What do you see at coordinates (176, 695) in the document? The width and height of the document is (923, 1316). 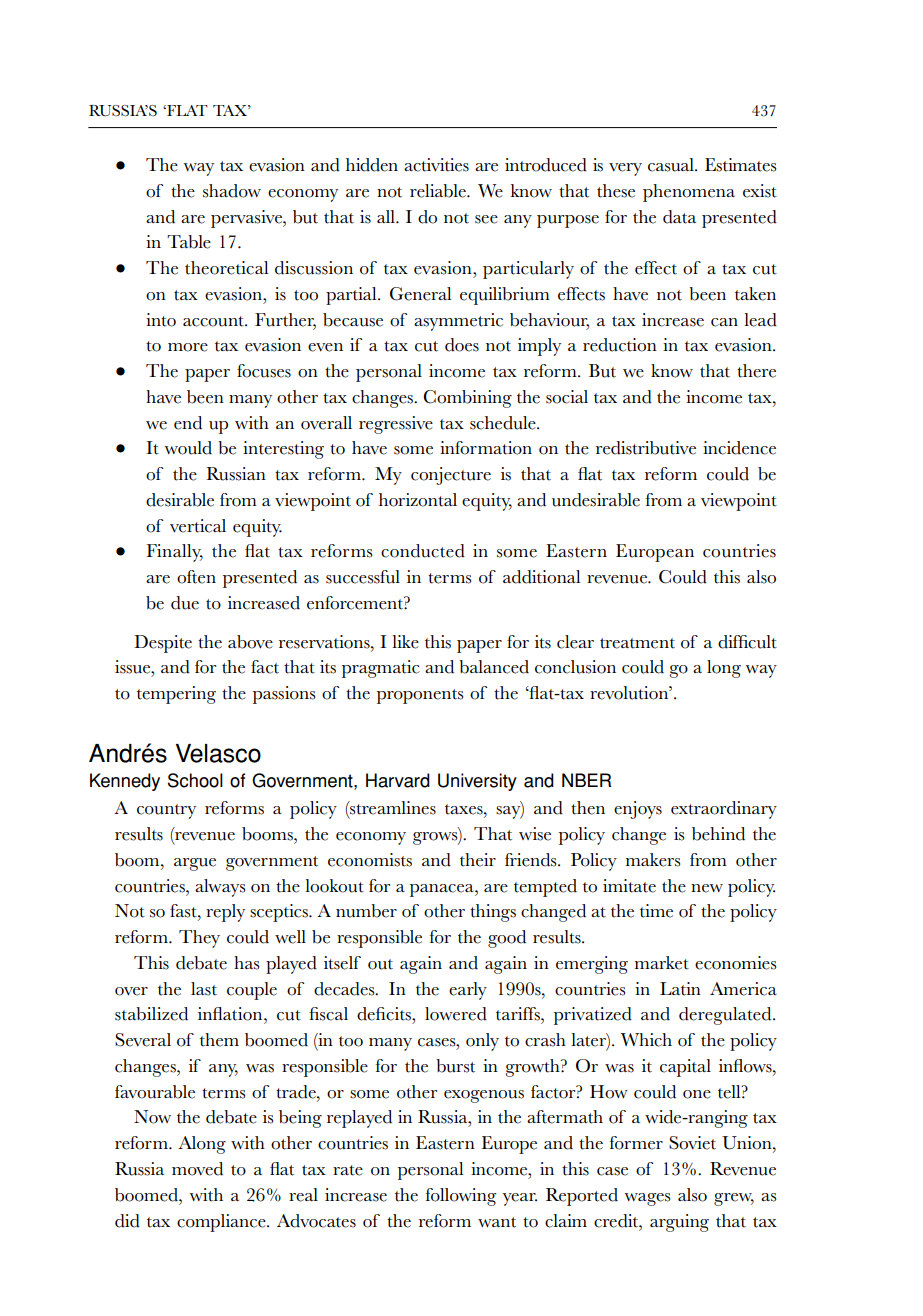 I see `tempering` at bounding box center [176, 695].
